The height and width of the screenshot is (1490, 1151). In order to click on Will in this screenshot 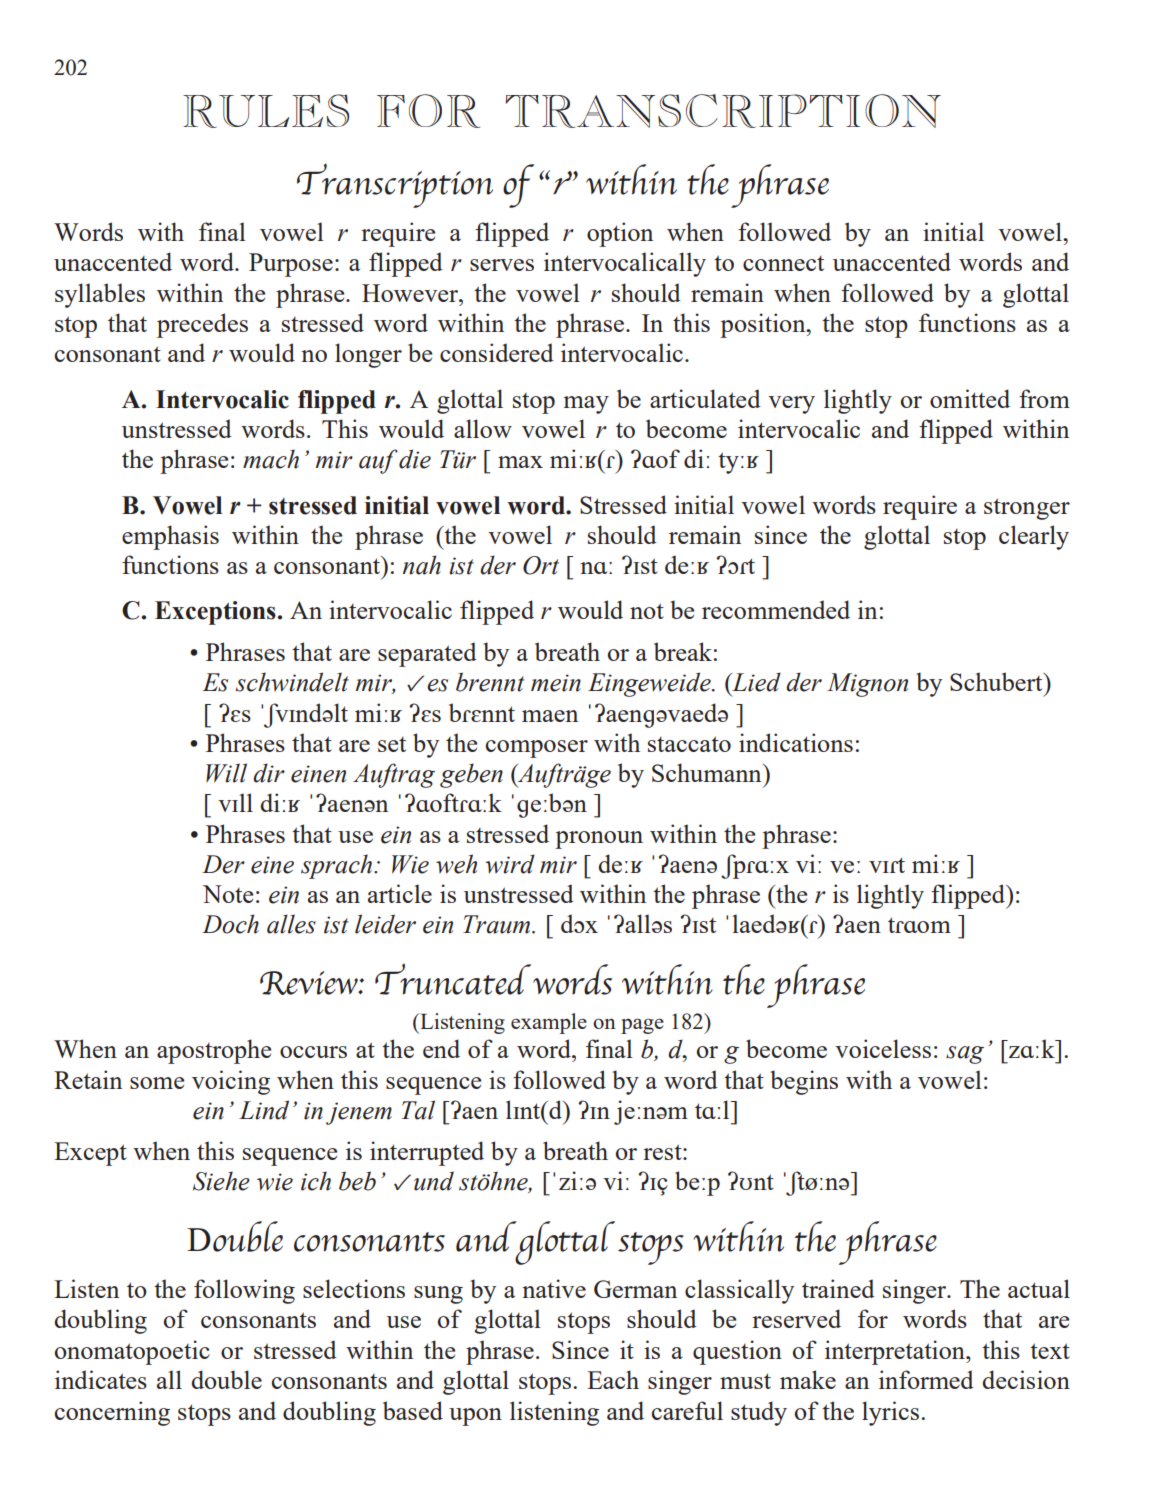, I will do `click(226, 773)`.
